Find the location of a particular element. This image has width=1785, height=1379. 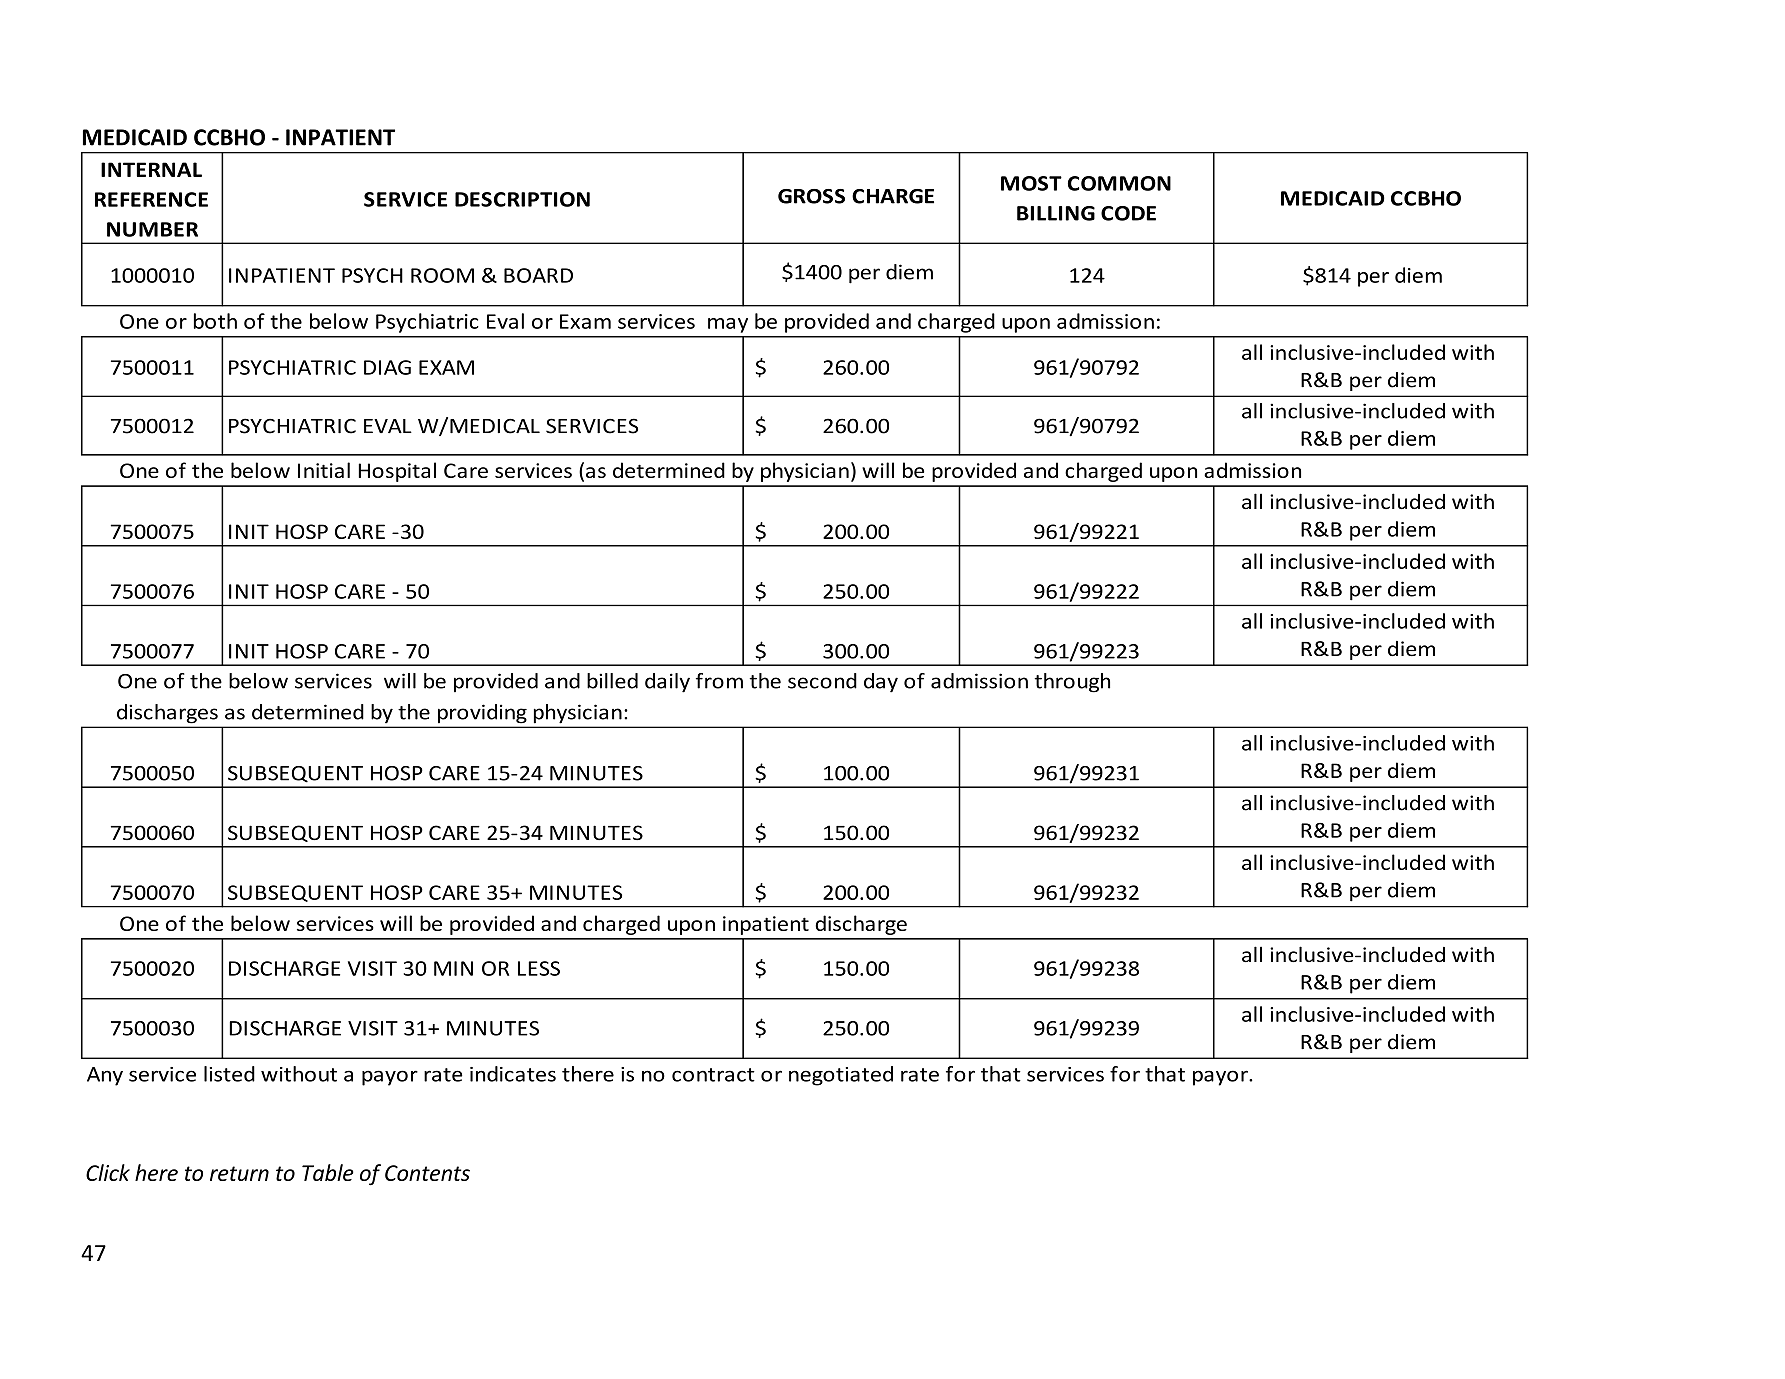

providing is located at coordinates (482, 713).
